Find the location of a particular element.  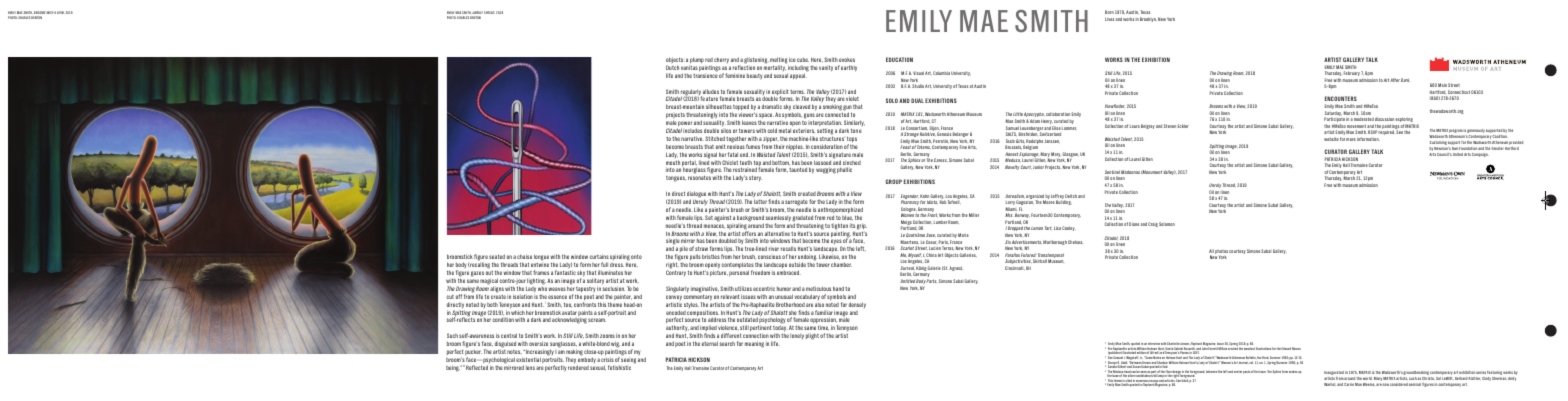

ice is located at coordinates (792, 59).
